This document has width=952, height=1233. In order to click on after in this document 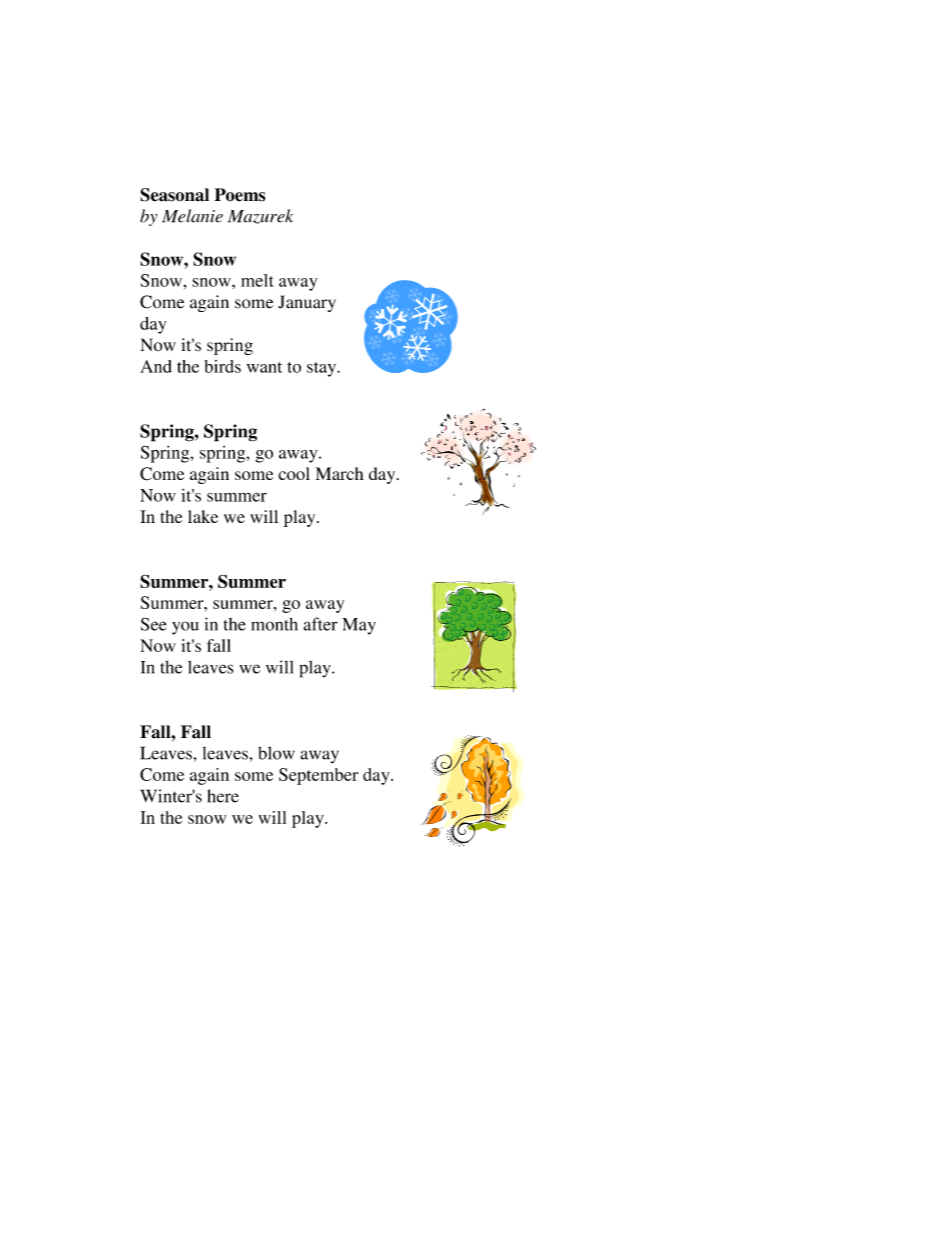, I will do `click(320, 624)`.
